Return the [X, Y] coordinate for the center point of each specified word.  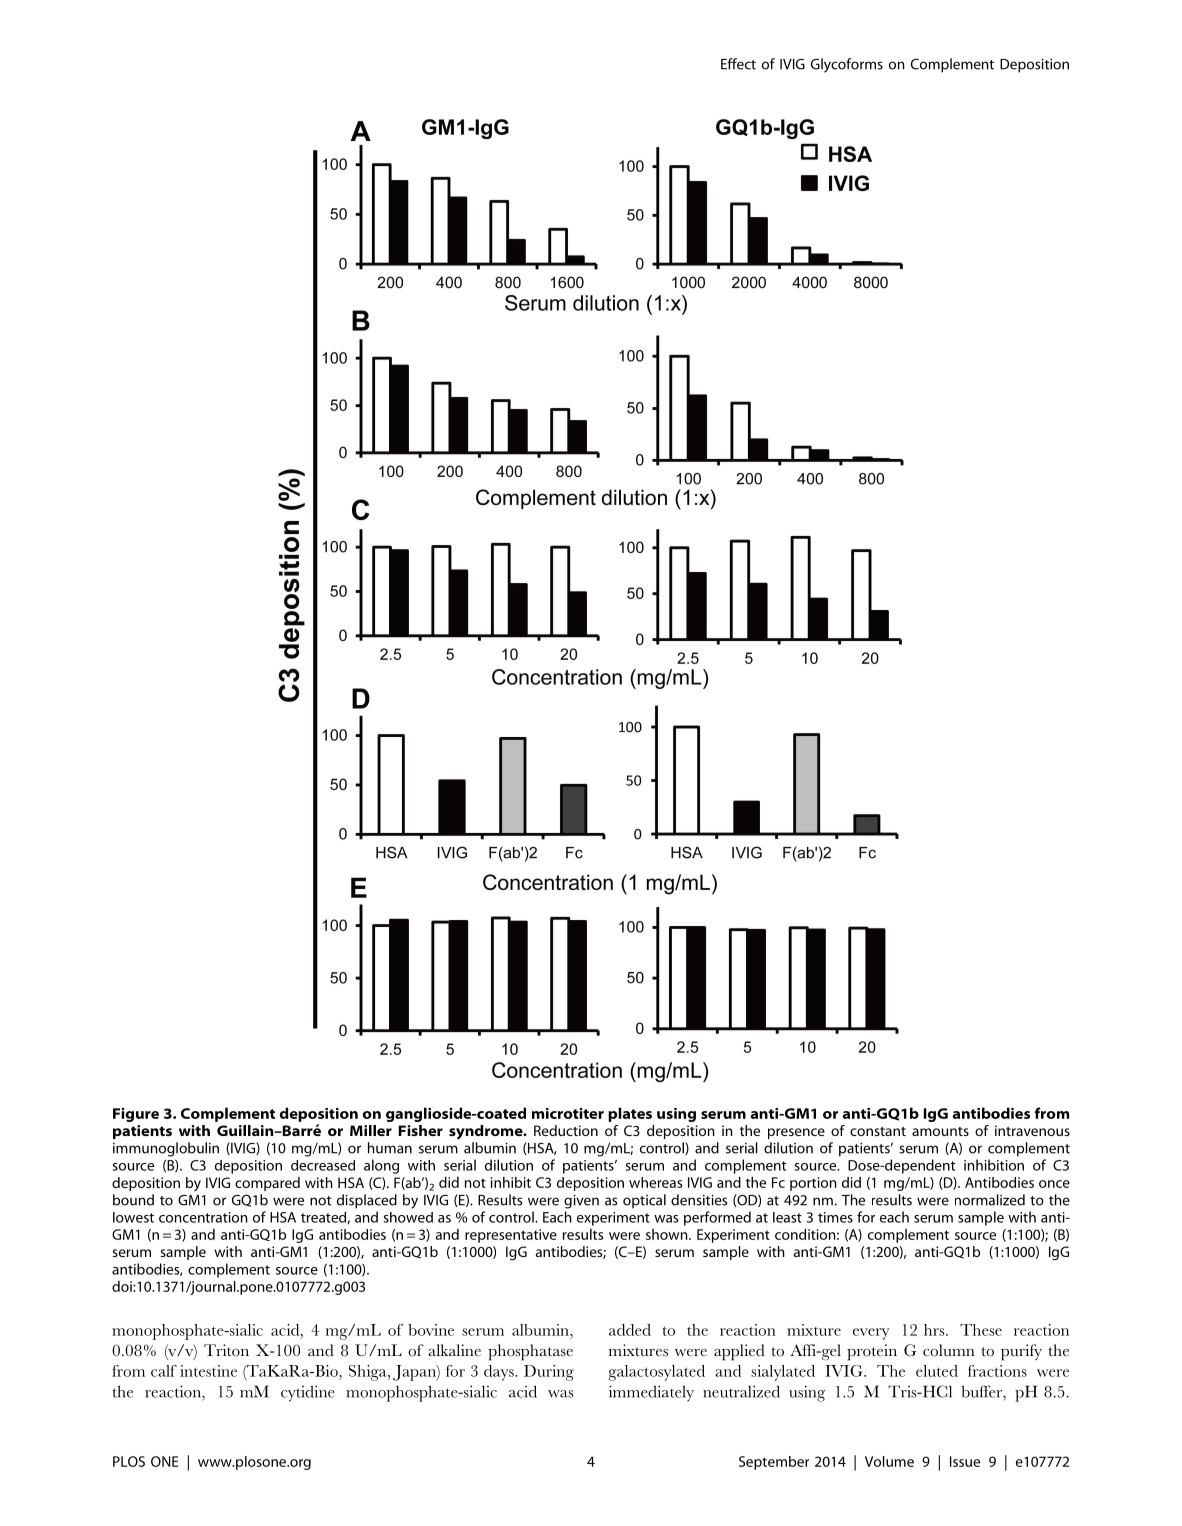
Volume [889, 1461]
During [549, 1373]
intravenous [1032, 1130]
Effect [738, 64]
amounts [940, 1131]
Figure [136, 1115]
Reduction [566, 1130]
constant [878, 1131]
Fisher [421, 1130]
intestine [208, 1371]
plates [630, 1114]
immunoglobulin [166, 1149]
